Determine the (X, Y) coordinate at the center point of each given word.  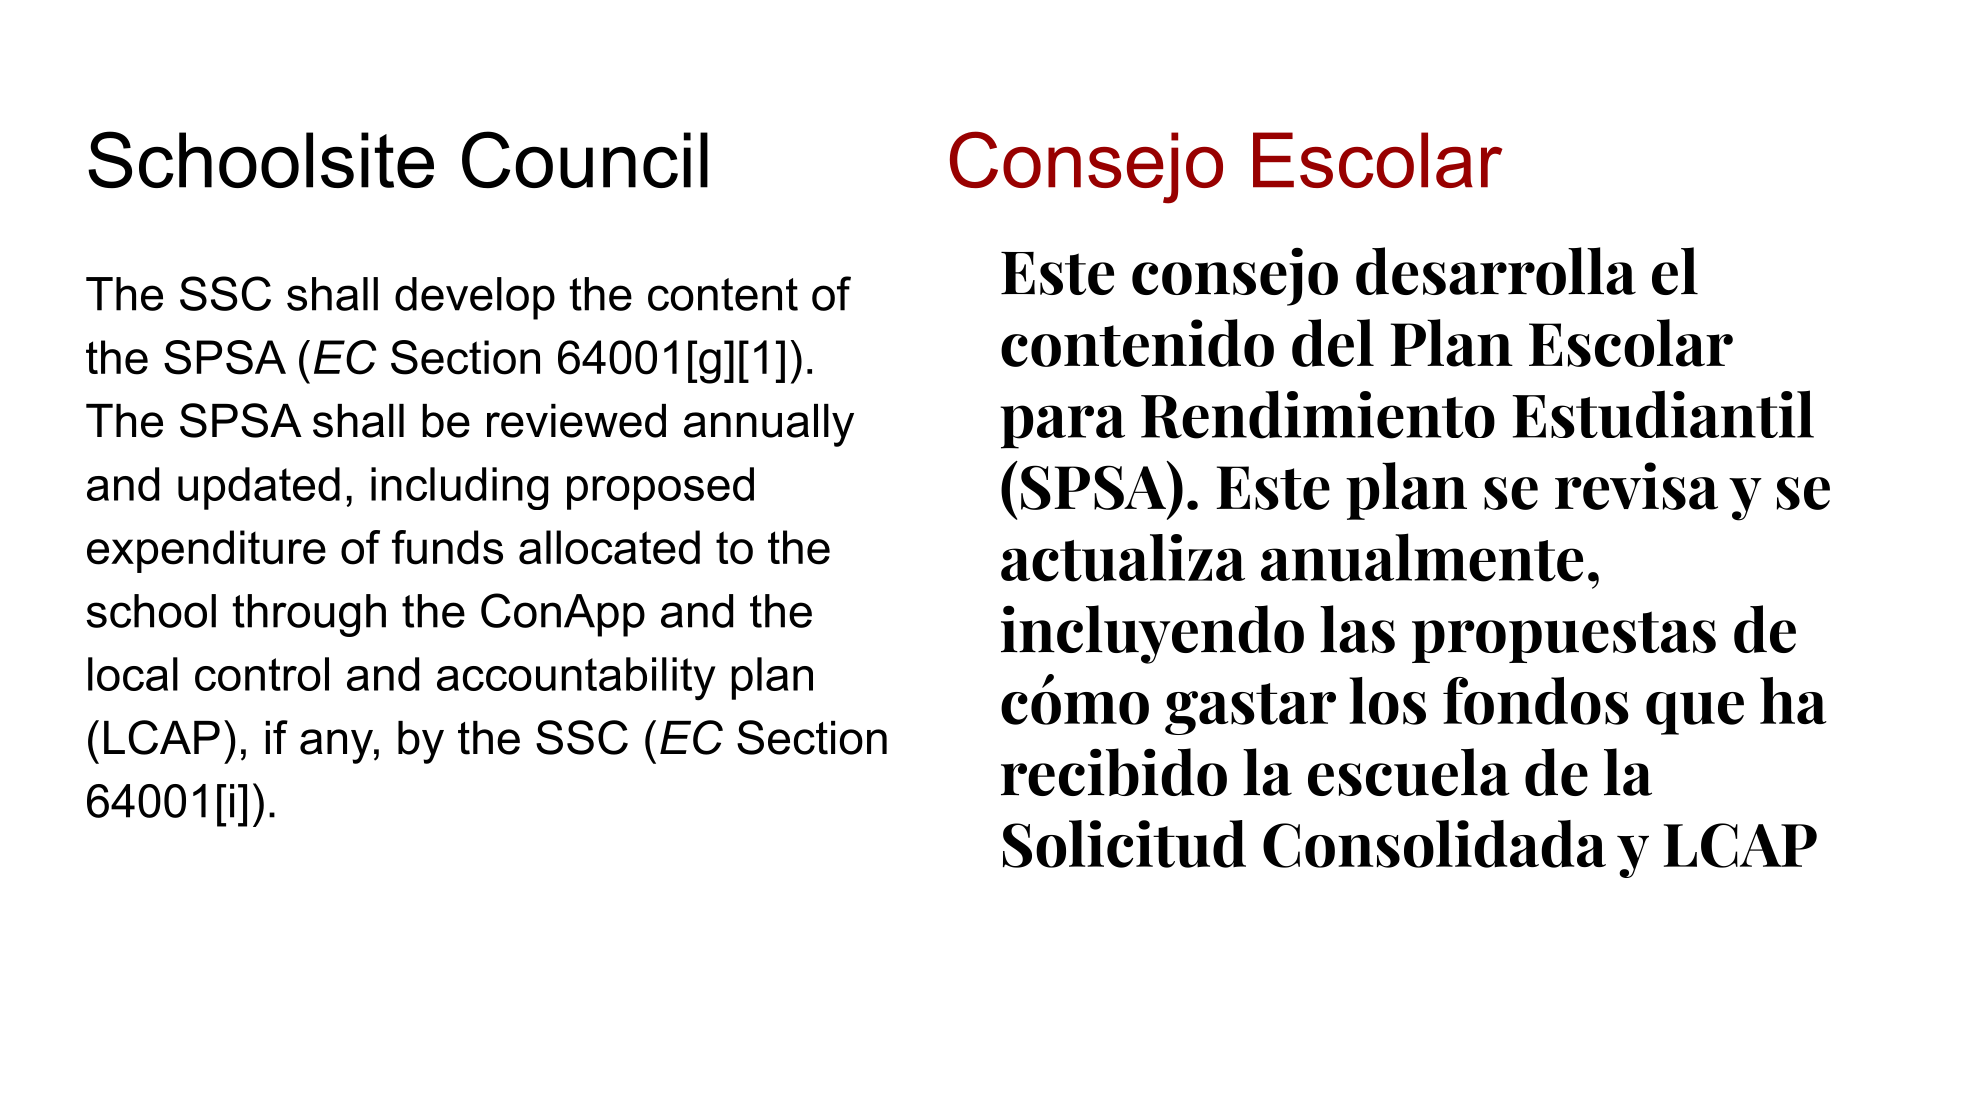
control (262, 674)
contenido (1137, 343)
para (1062, 427)
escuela (1409, 772)
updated (259, 488)
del (1333, 343)
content (723, 294)
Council (585, 159)
